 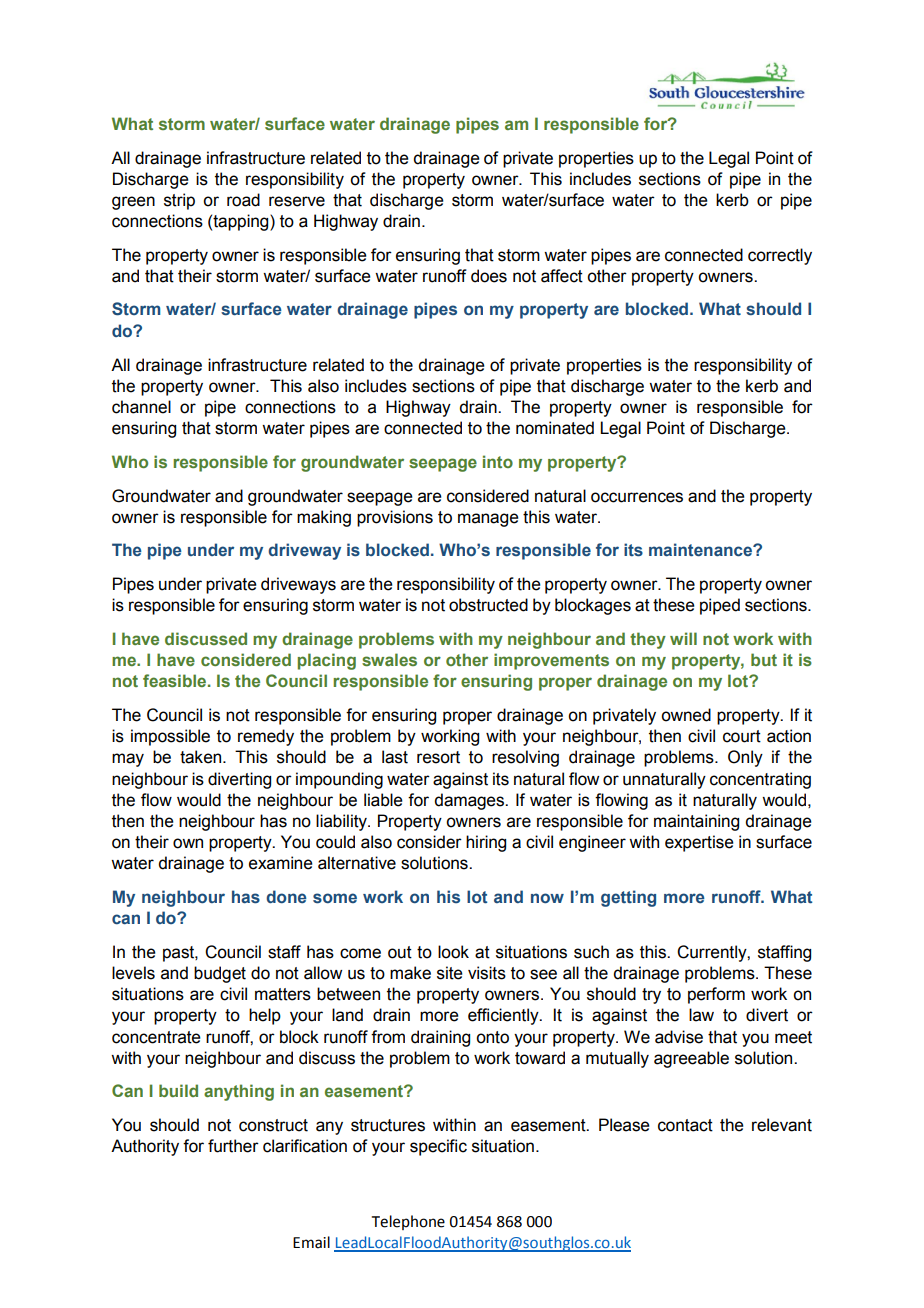 What do you see at coordinates (324, 518) in the screenshot?
I see `making` at bounding box center [324, 518].
